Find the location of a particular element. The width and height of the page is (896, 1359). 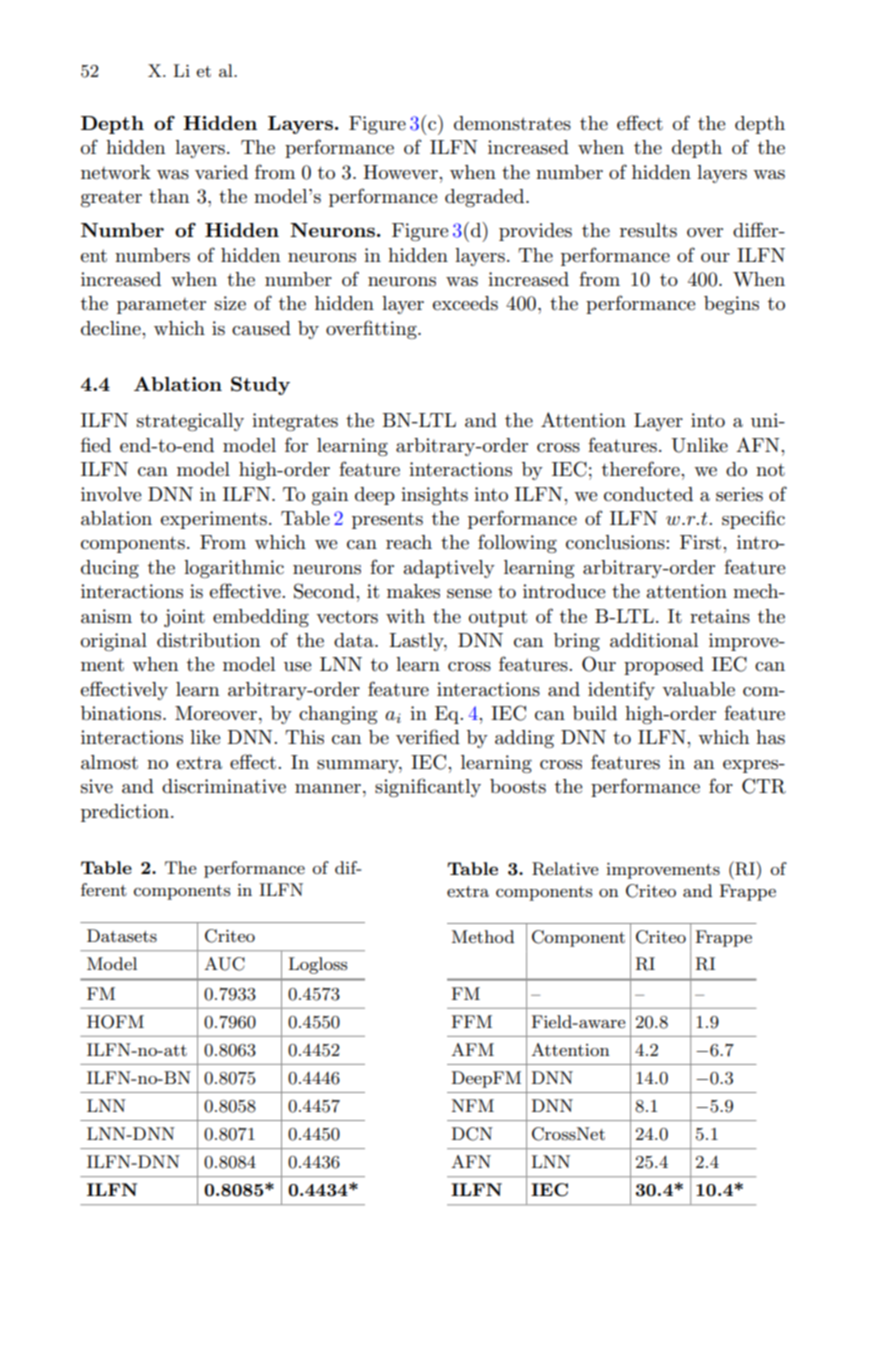

CTR is located at coordinates (764, 786).
